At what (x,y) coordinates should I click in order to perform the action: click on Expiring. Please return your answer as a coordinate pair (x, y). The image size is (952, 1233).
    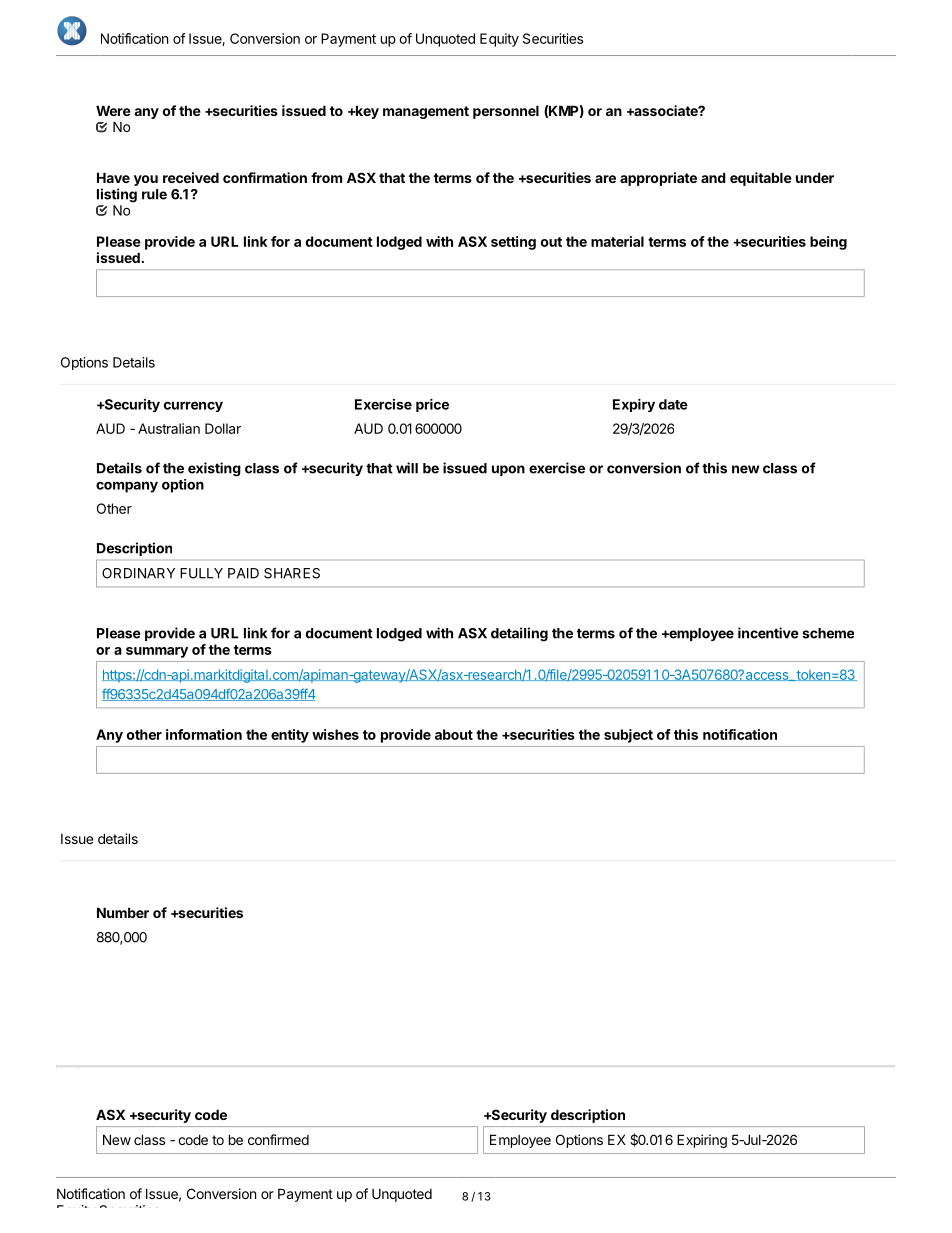
    Looking at the image, I should click on (702, 1141).
